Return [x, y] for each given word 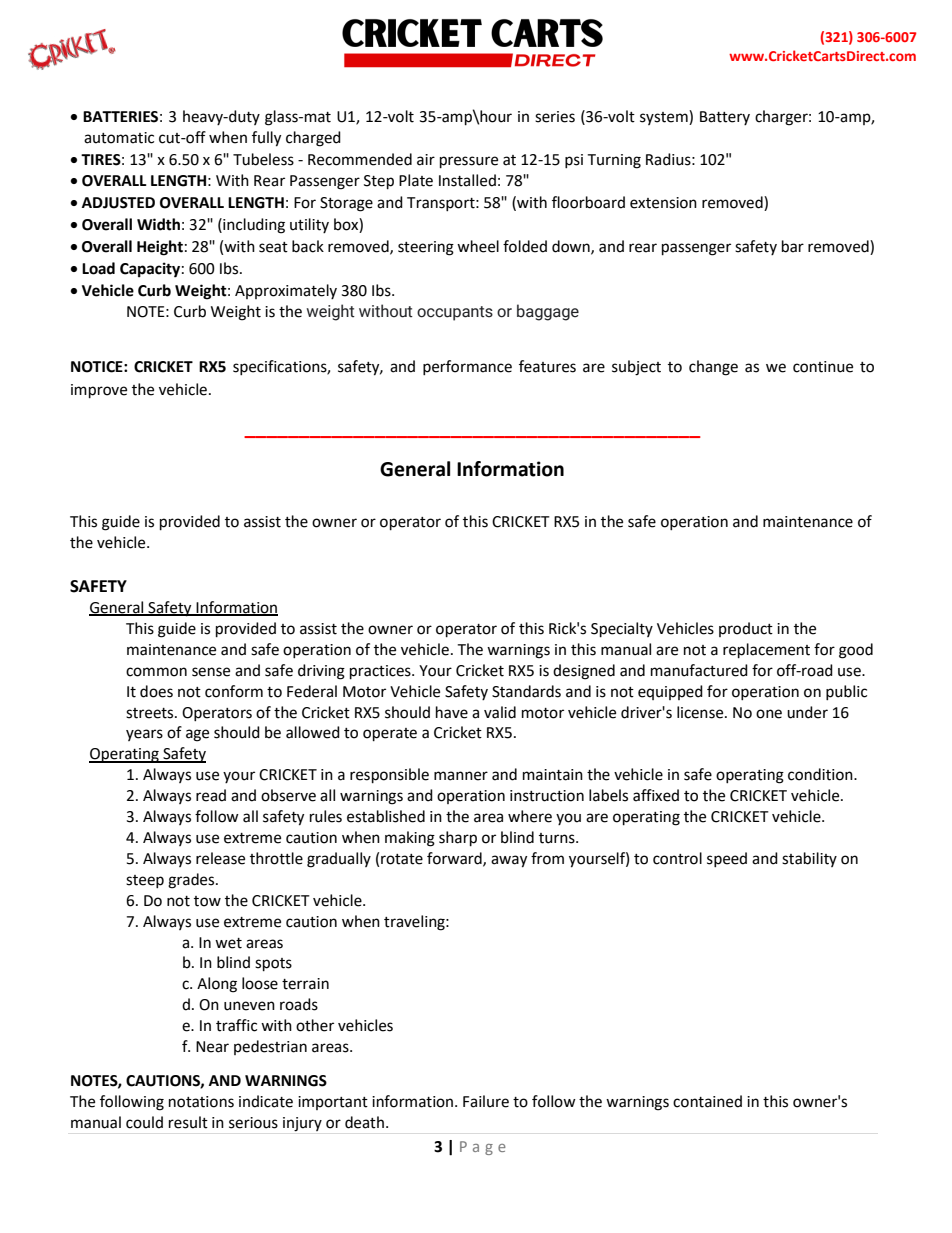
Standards [526, 691]
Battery [725, 118]
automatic [119, 138]
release [220, 858]
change [713, 368]
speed [727, 859]
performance [467, 367]
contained [707, 1101]
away [509, 861]
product [746, 629]
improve [99, 391]
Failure [486, 1101]
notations [201, 1102]
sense [211, 672]
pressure [469, 162]
